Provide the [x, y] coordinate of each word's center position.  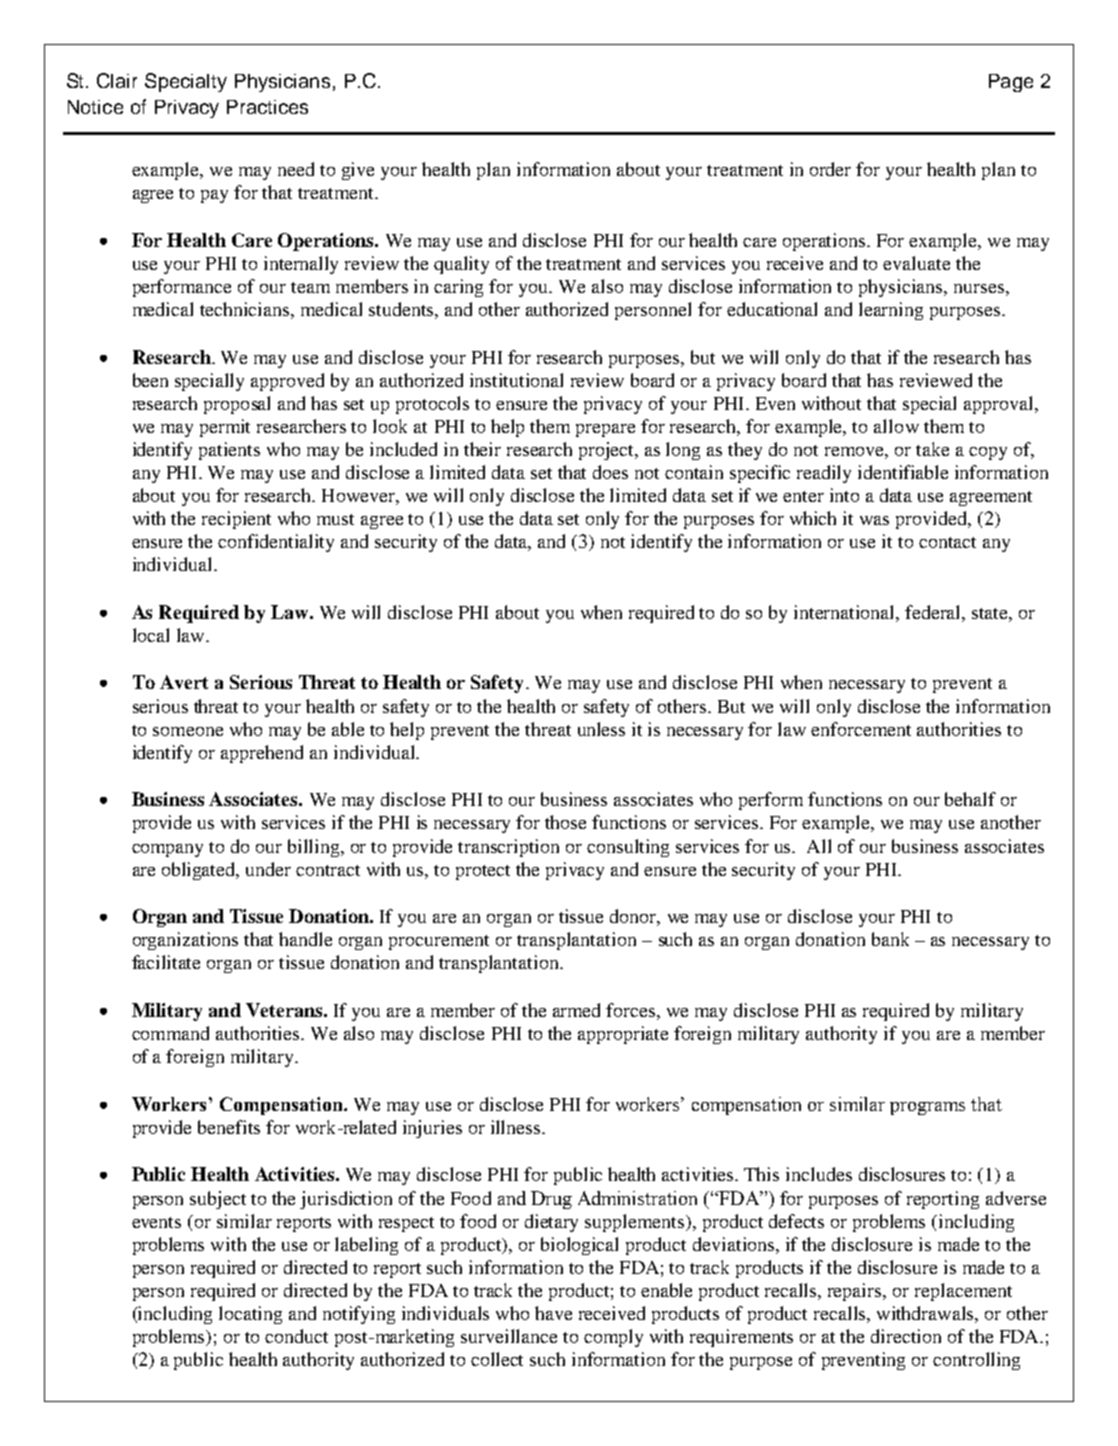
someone [188, 731]
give [358, 171]
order [830, 169]
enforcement [861, 729]
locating [250, 1315]
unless [601, 729]
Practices [267, 107]
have [553, 1313]
